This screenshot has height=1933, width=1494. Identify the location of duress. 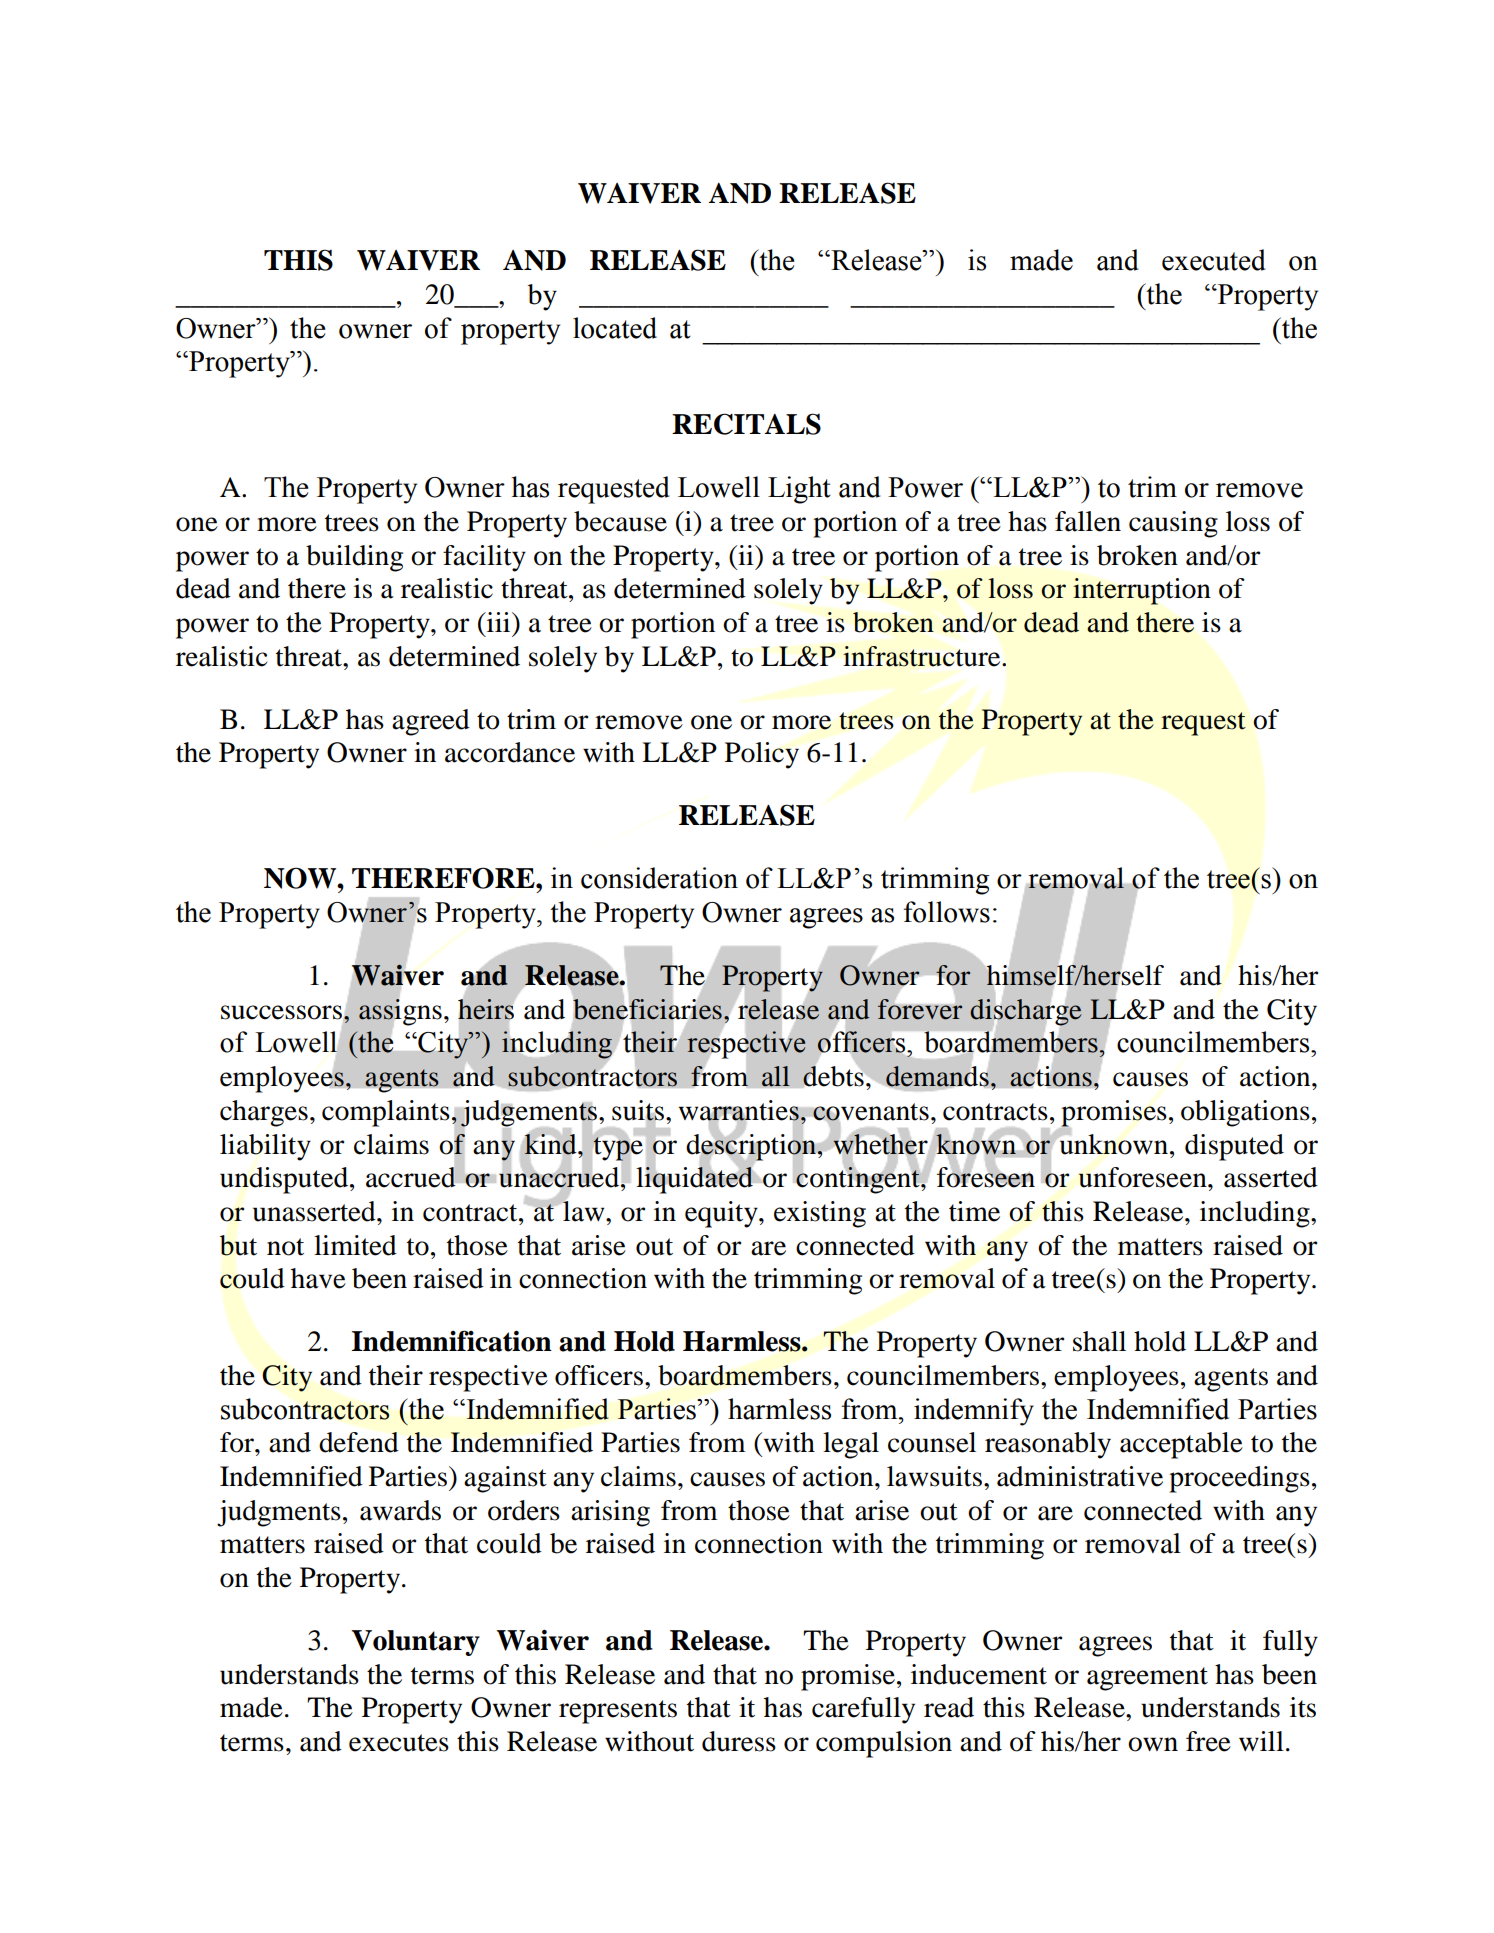
(739, 1741).
